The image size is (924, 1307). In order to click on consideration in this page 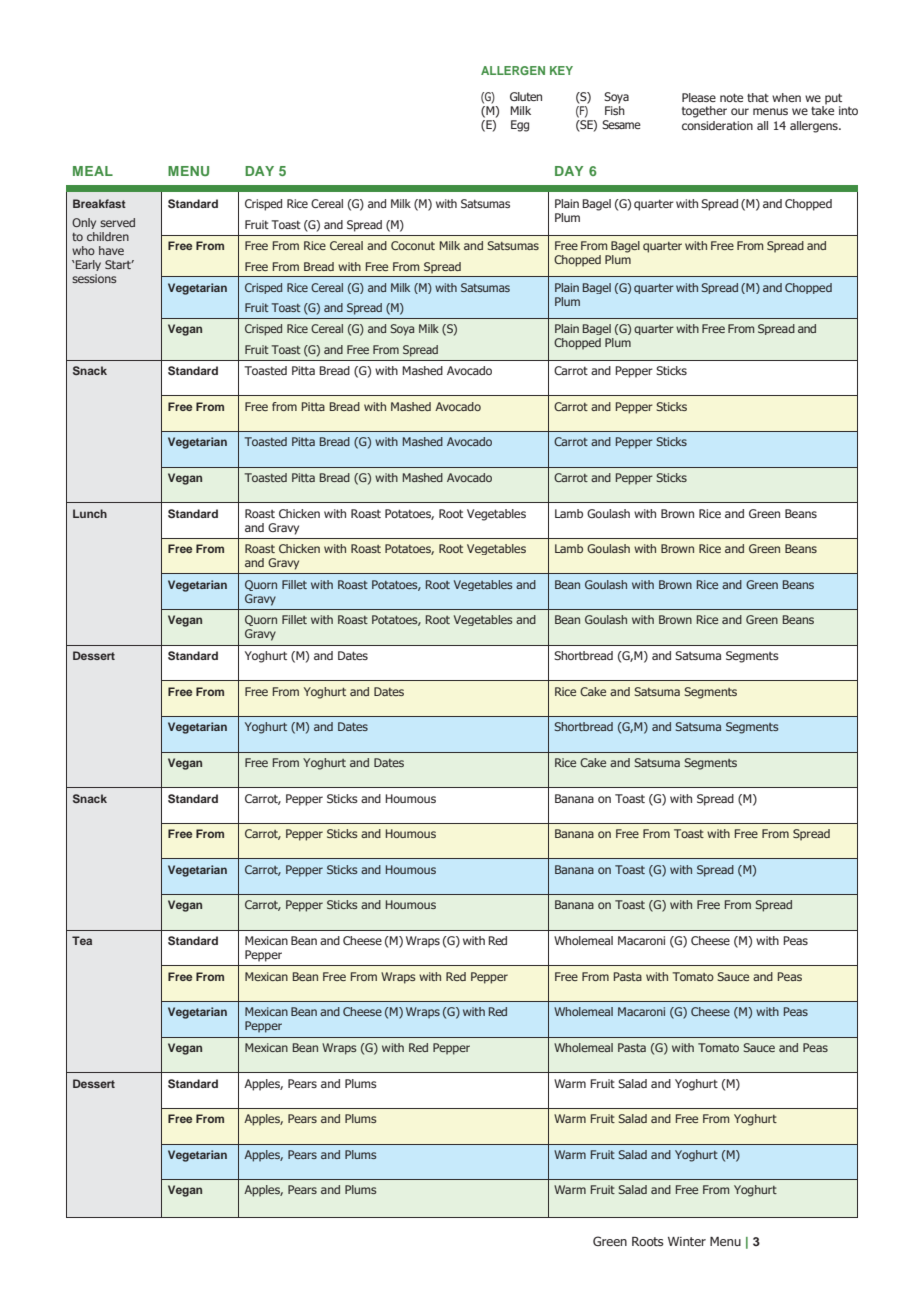, I will do `click(717, 125)`.
